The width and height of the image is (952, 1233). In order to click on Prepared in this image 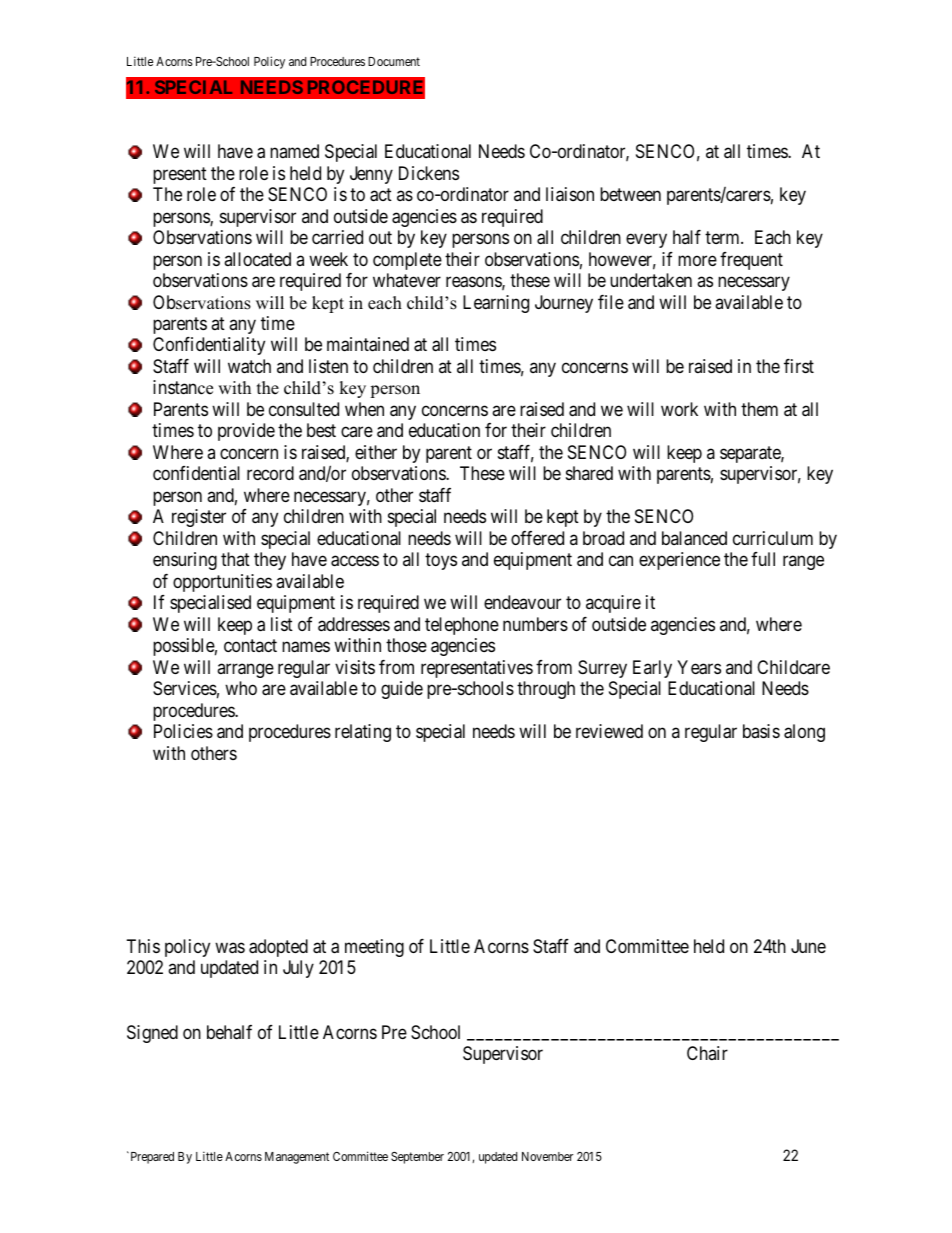, I will do `click(151, 1158)`.
